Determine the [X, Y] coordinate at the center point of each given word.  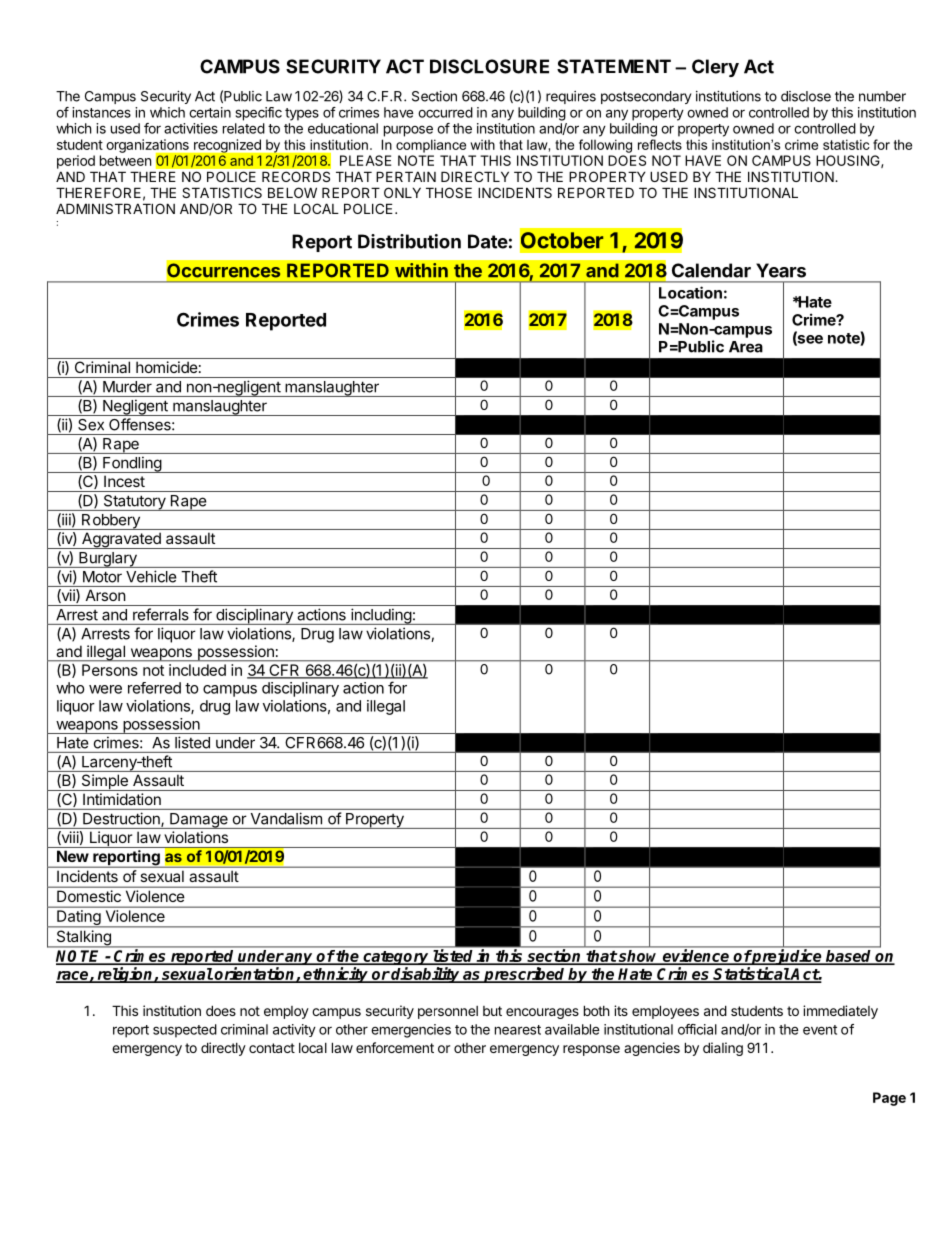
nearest [518, 1030]
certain [210, 112]
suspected [185, 1031]
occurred [445, 112]
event [820, 1030]
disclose [806, 96]
